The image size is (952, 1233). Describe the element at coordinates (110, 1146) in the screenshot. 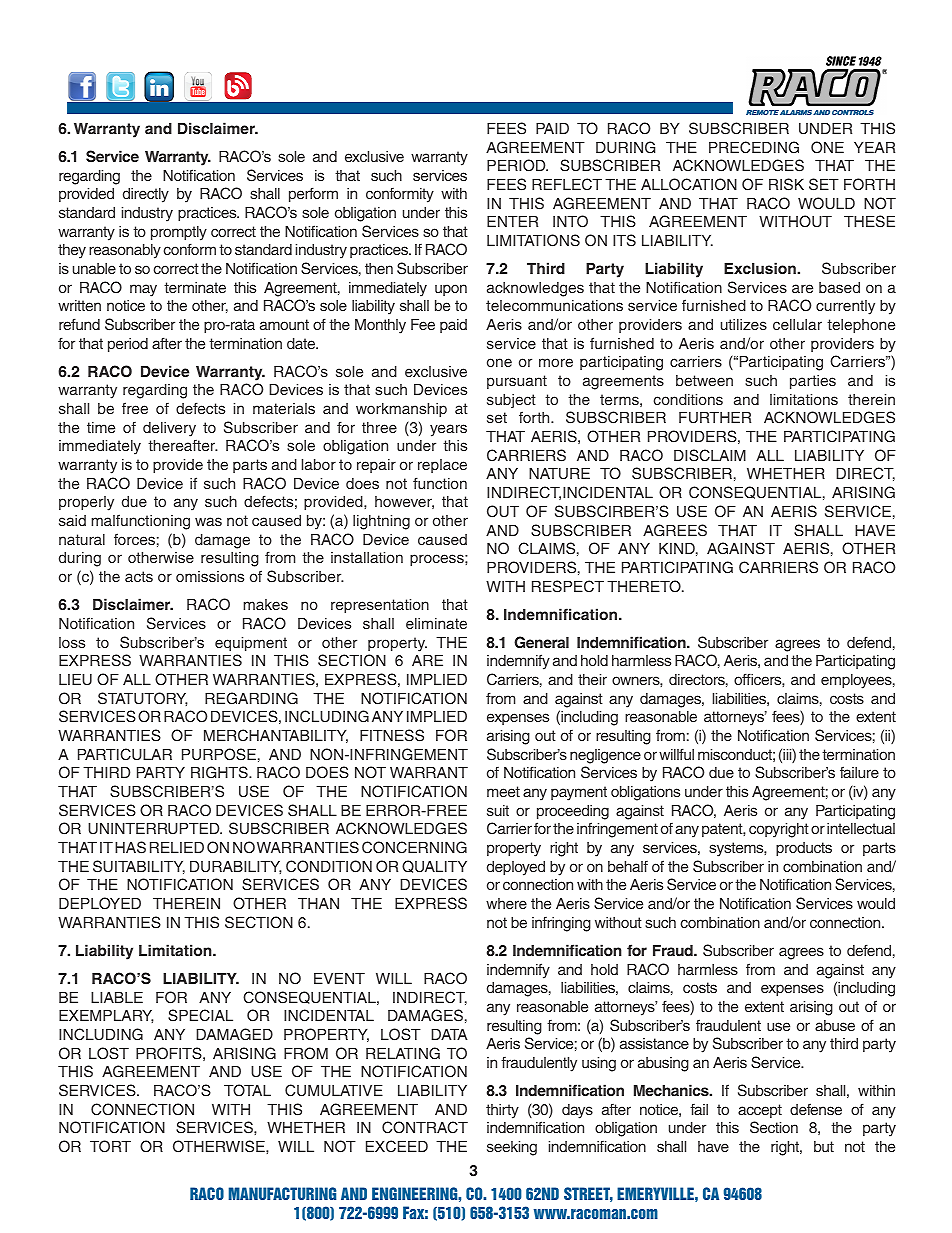

I see `TORT` at that location.
